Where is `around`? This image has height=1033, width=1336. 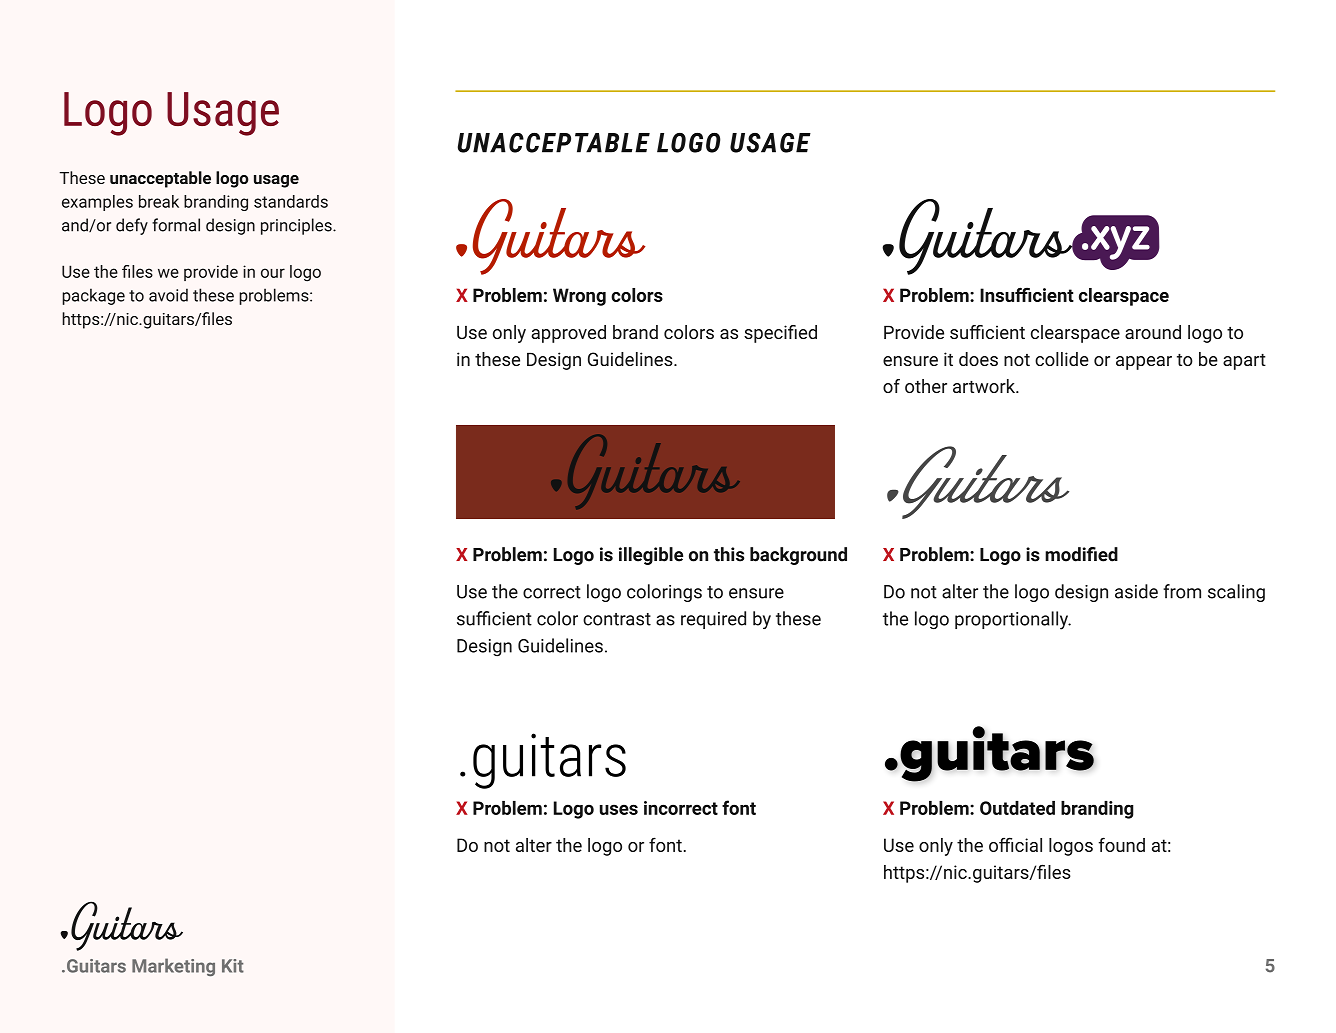 around is located at coordinates (1153, 332).
